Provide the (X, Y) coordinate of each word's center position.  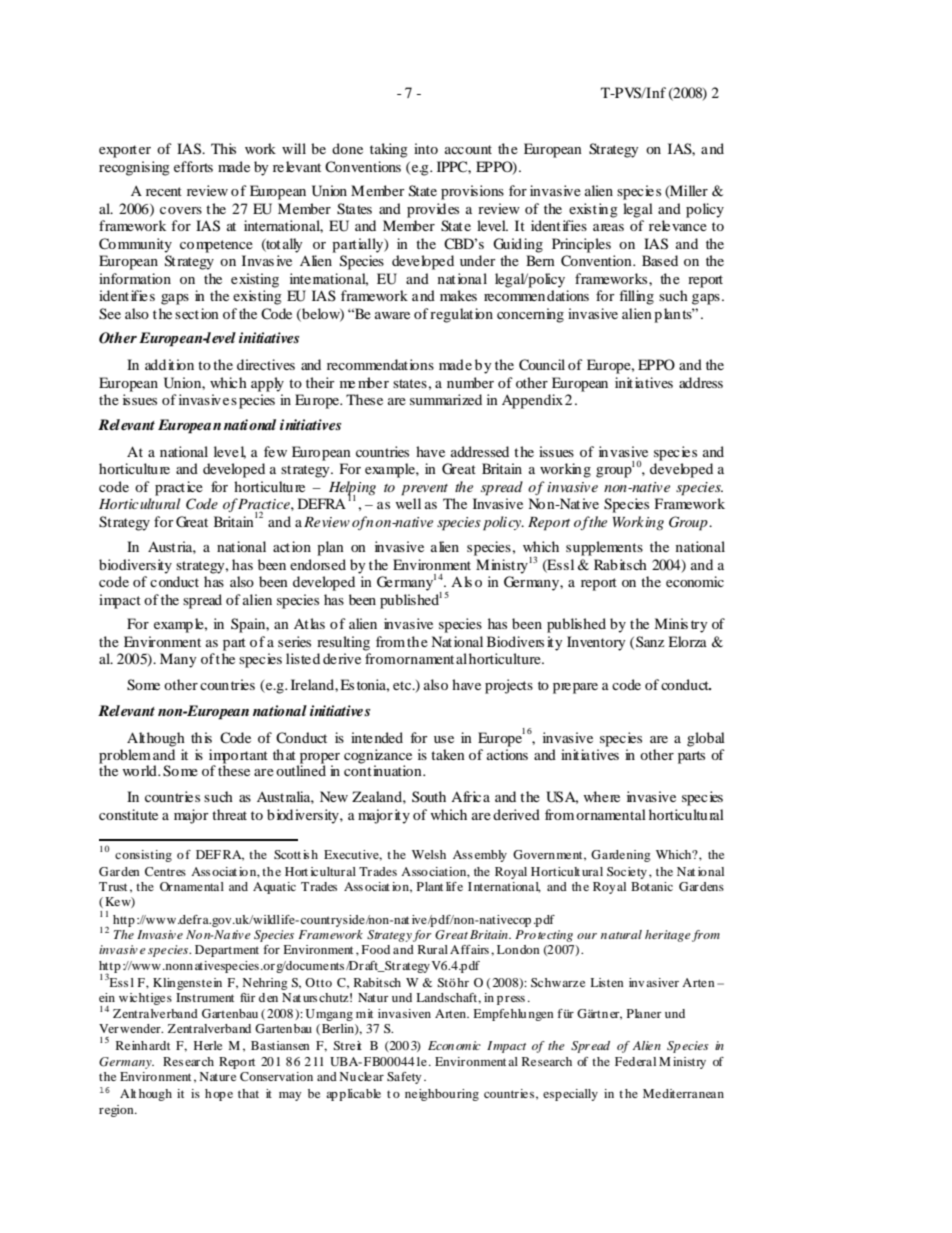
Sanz (650, 641)
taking (389, 150)
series (294, 641)
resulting (343, 643)
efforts (193, 166)
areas (608, 227)
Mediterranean (683, 1093)
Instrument (205, 997)
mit (364, 1013)
